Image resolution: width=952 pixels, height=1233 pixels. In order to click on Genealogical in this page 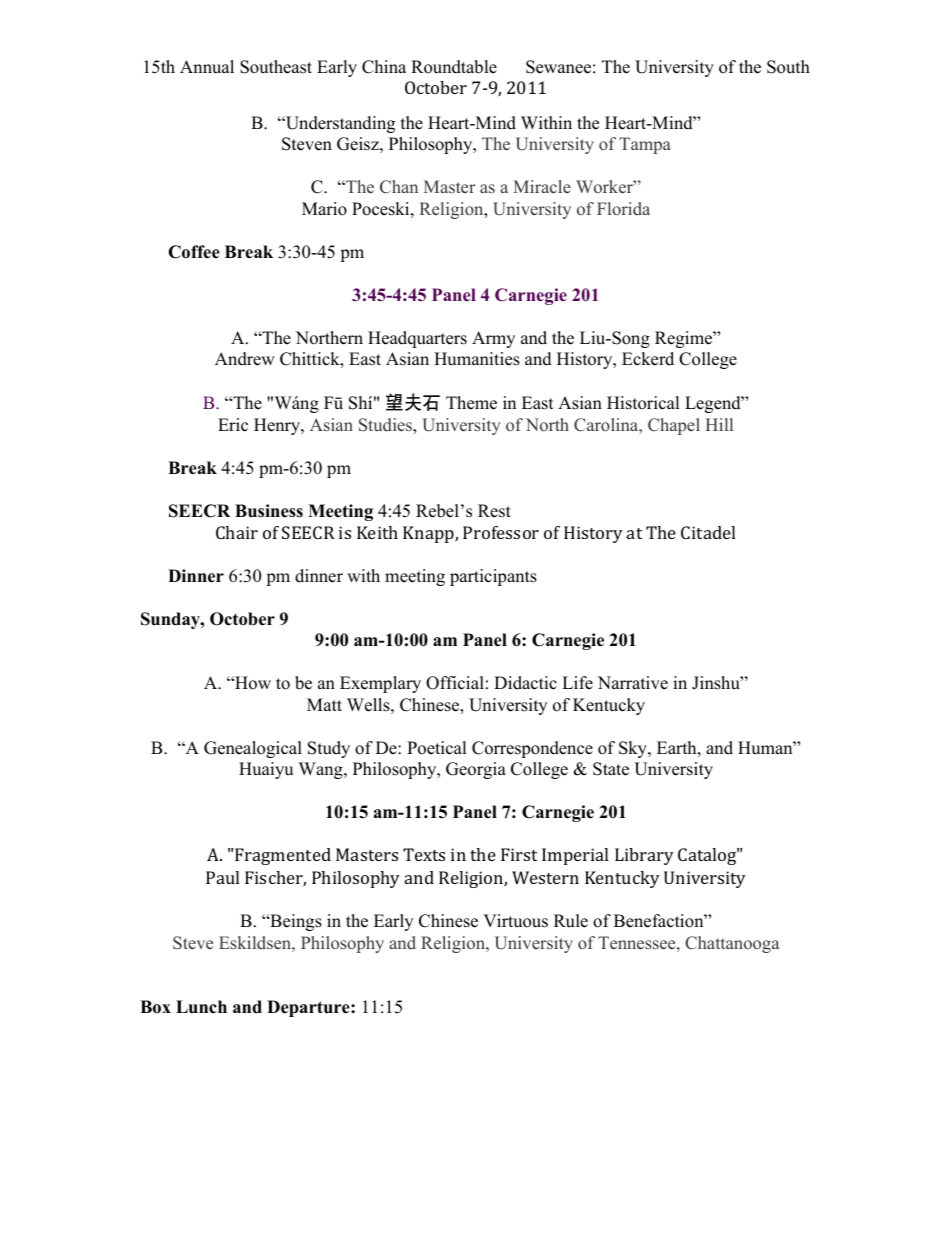, I will do `click(253, 749)`.
